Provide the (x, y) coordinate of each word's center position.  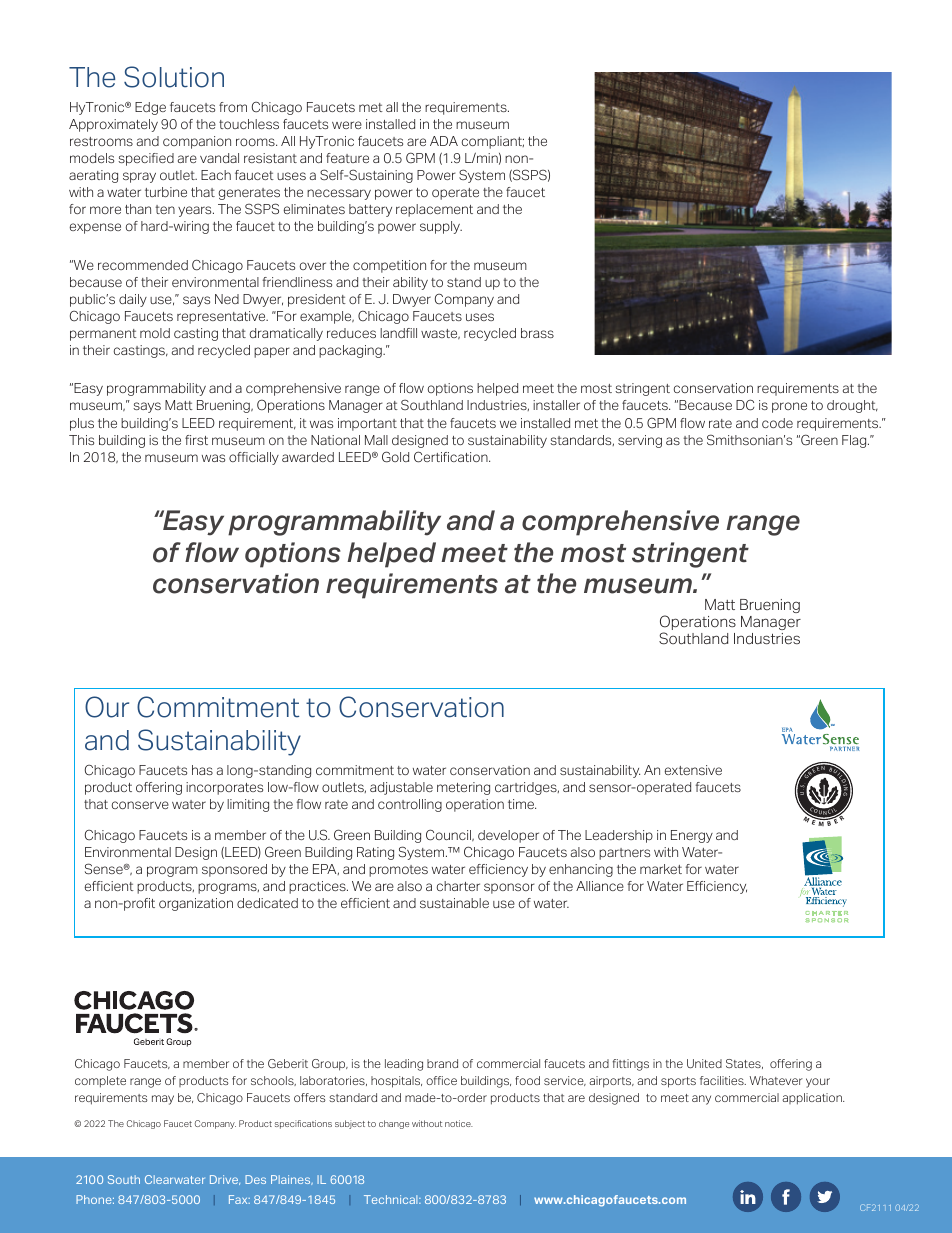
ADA (444, 141)
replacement (434, 210)
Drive (225, 1180)
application (813, 1099)
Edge (150, 108)
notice (459, 1123)
